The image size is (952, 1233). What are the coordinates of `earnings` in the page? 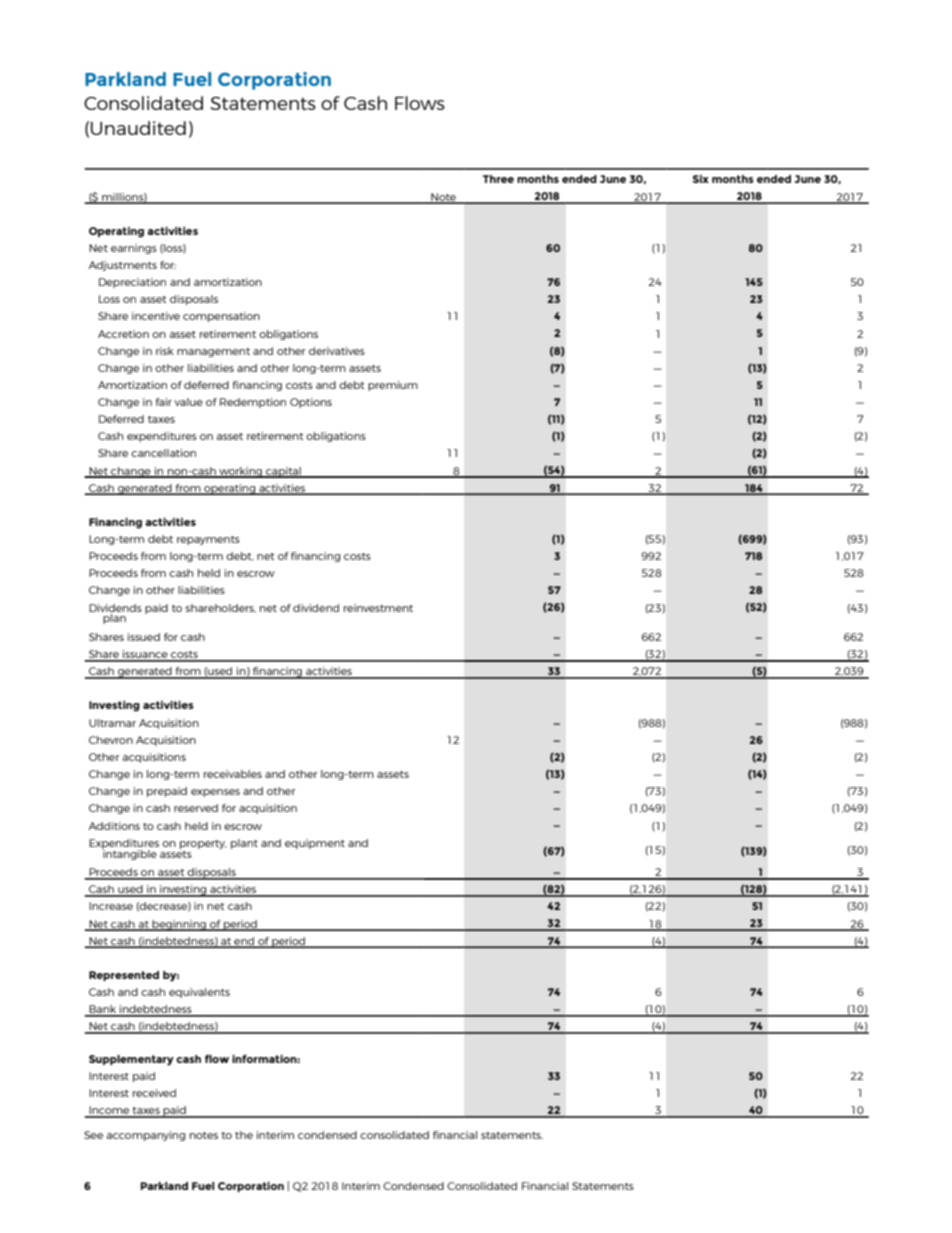 It's located at (134, 249).
